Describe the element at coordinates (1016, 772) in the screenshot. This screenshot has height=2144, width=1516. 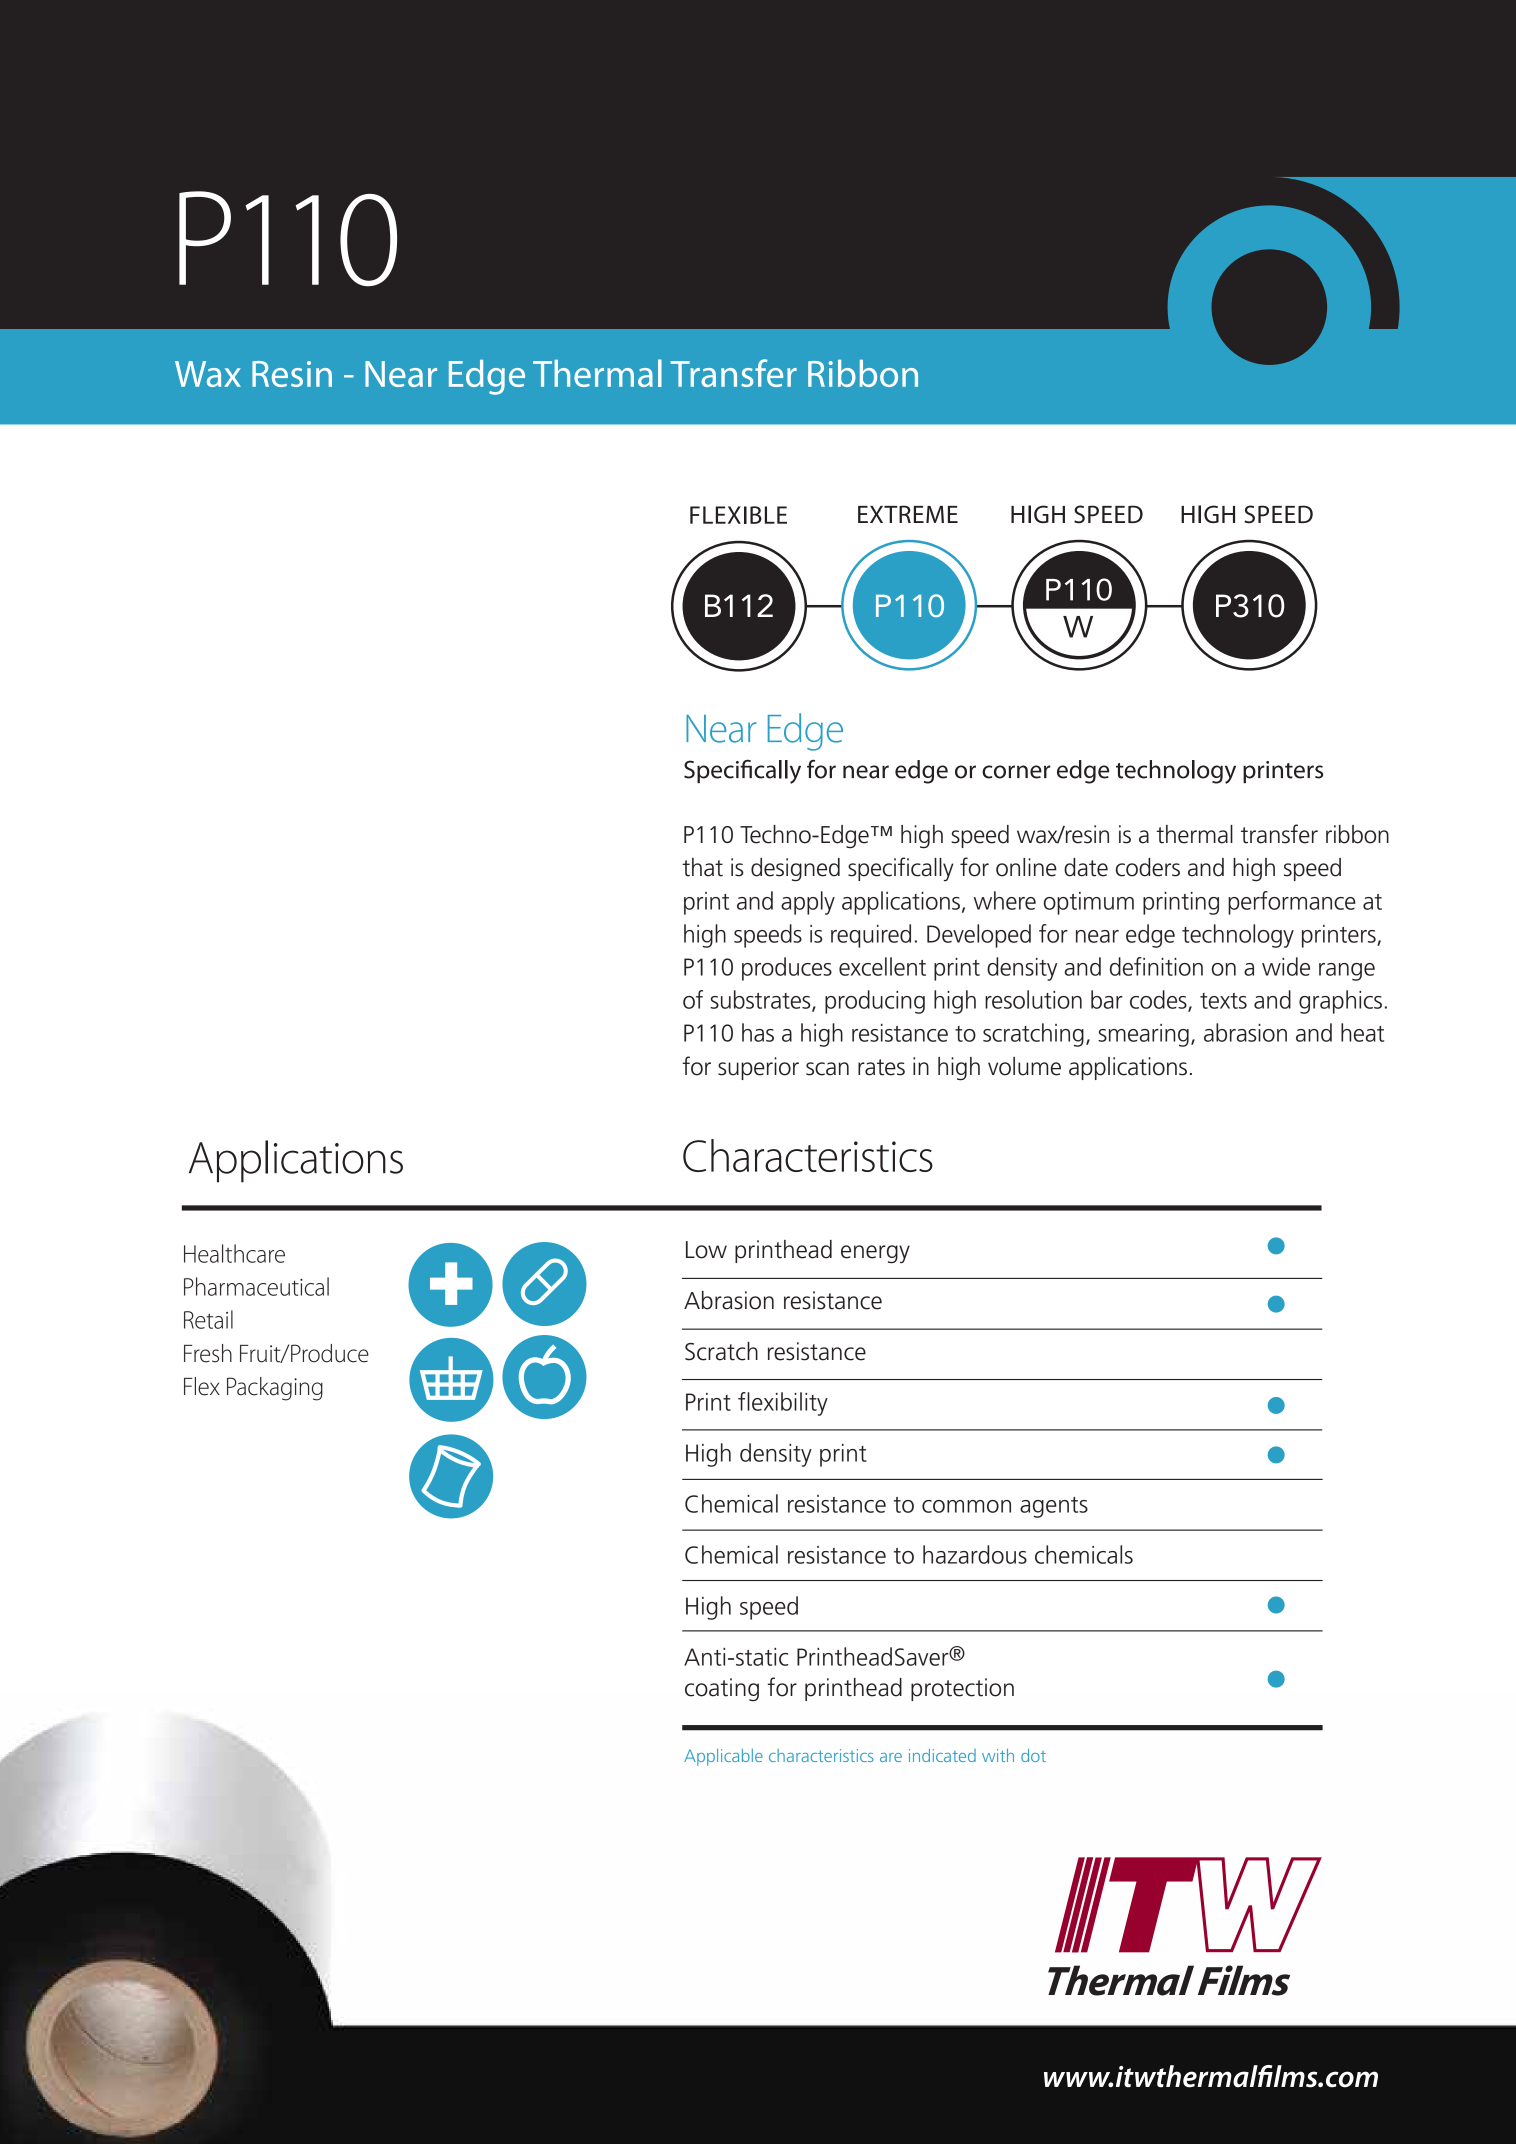
I see `corner` at that location.
